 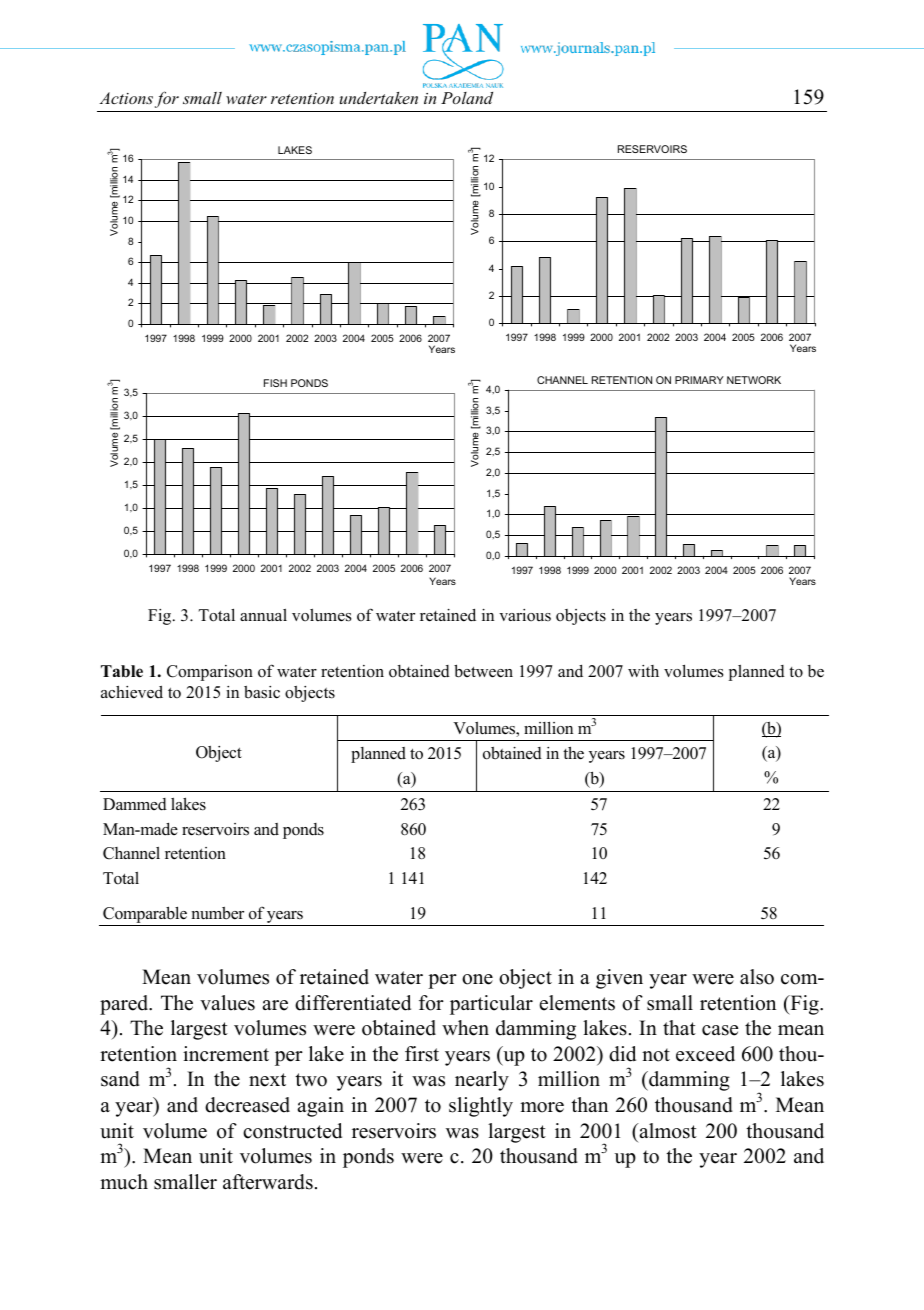 I want to click on Actions, so click(x=126, y=98).
